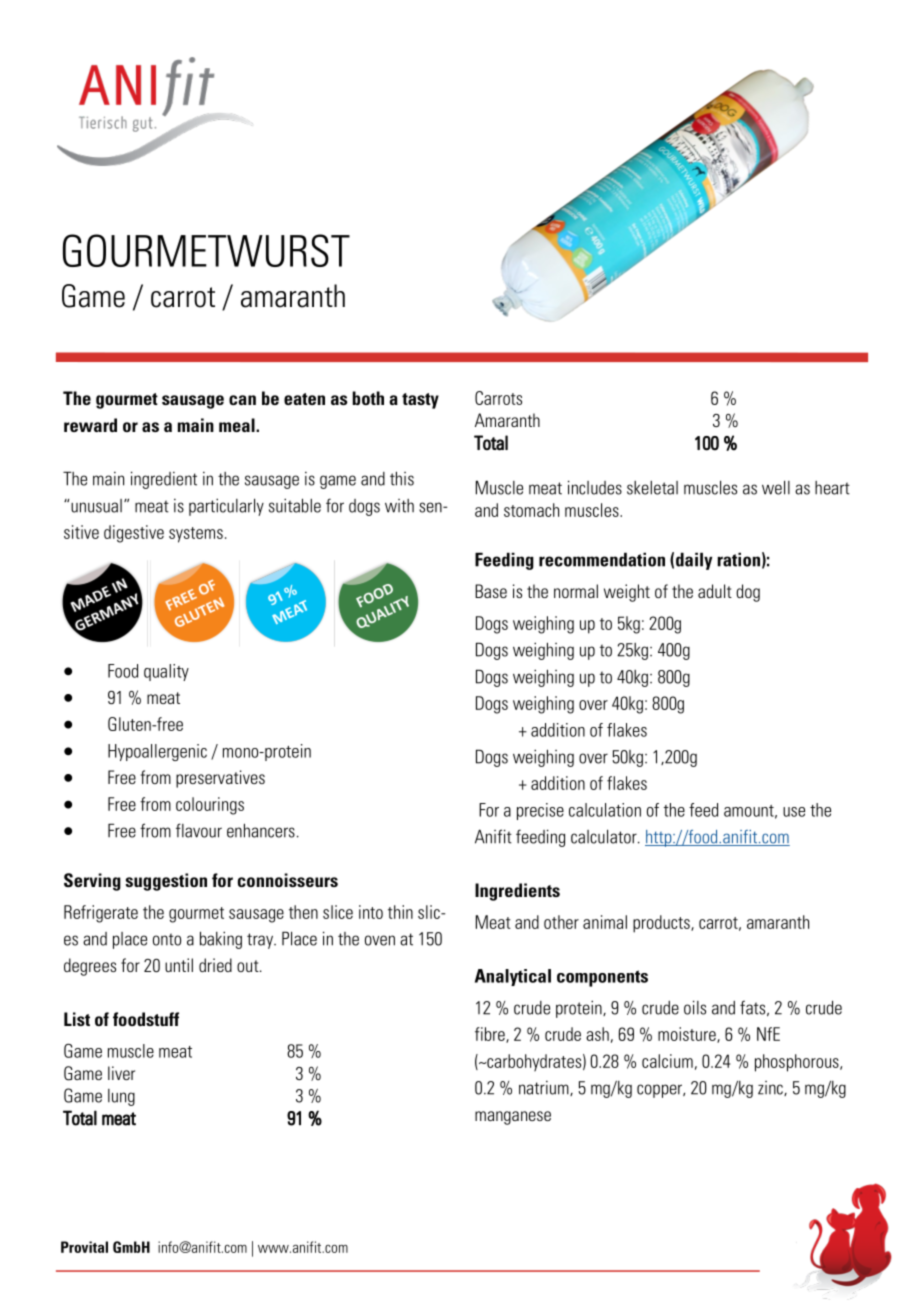 The height and width of the document is (1308, 924). I want to click on meal, so click(238, 425).
